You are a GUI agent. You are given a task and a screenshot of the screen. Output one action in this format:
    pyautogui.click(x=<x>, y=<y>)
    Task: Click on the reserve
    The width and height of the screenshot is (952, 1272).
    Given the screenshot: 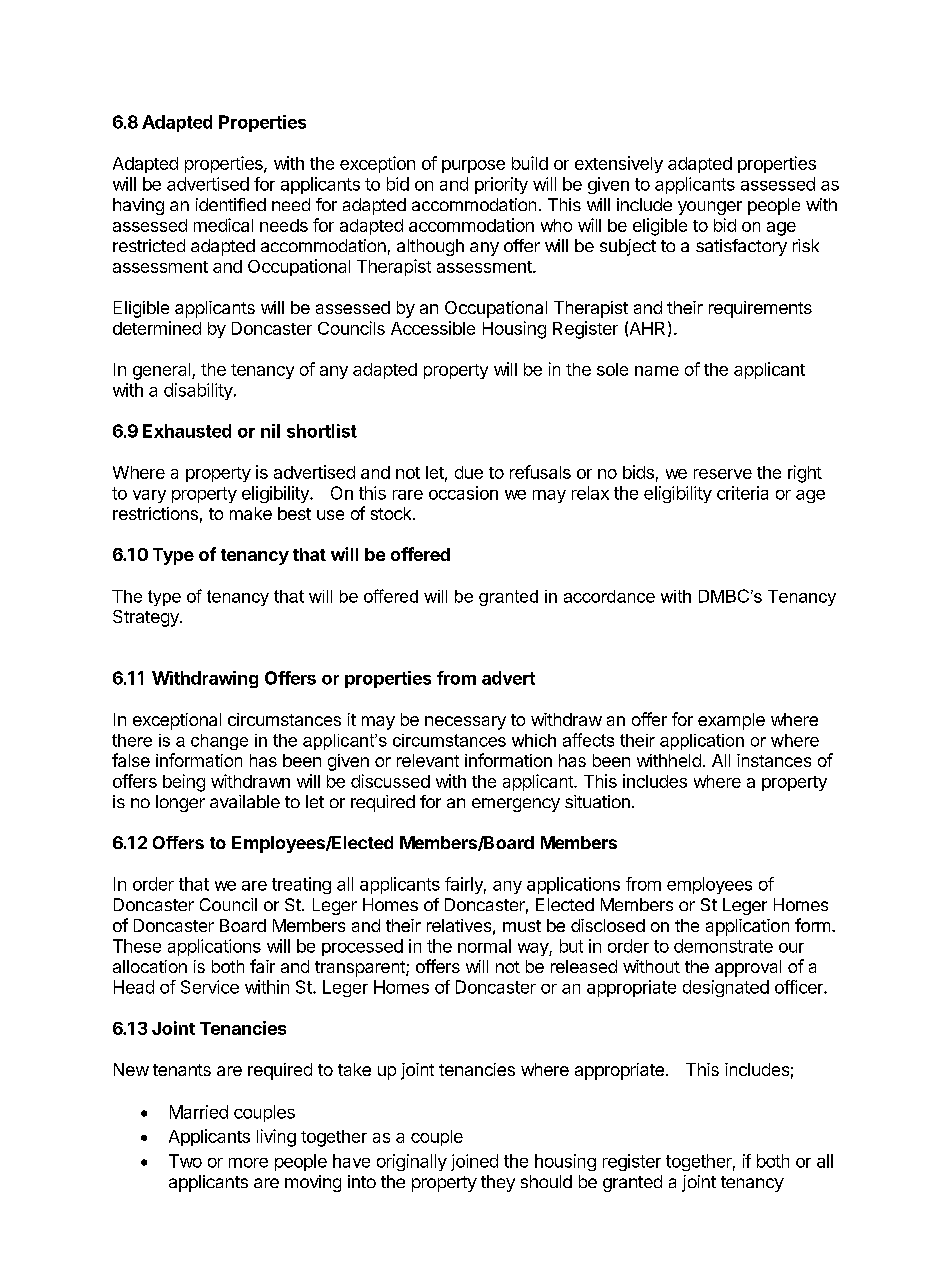 What is the action you would take?
    pyautogui.click(x=723, y=474)
